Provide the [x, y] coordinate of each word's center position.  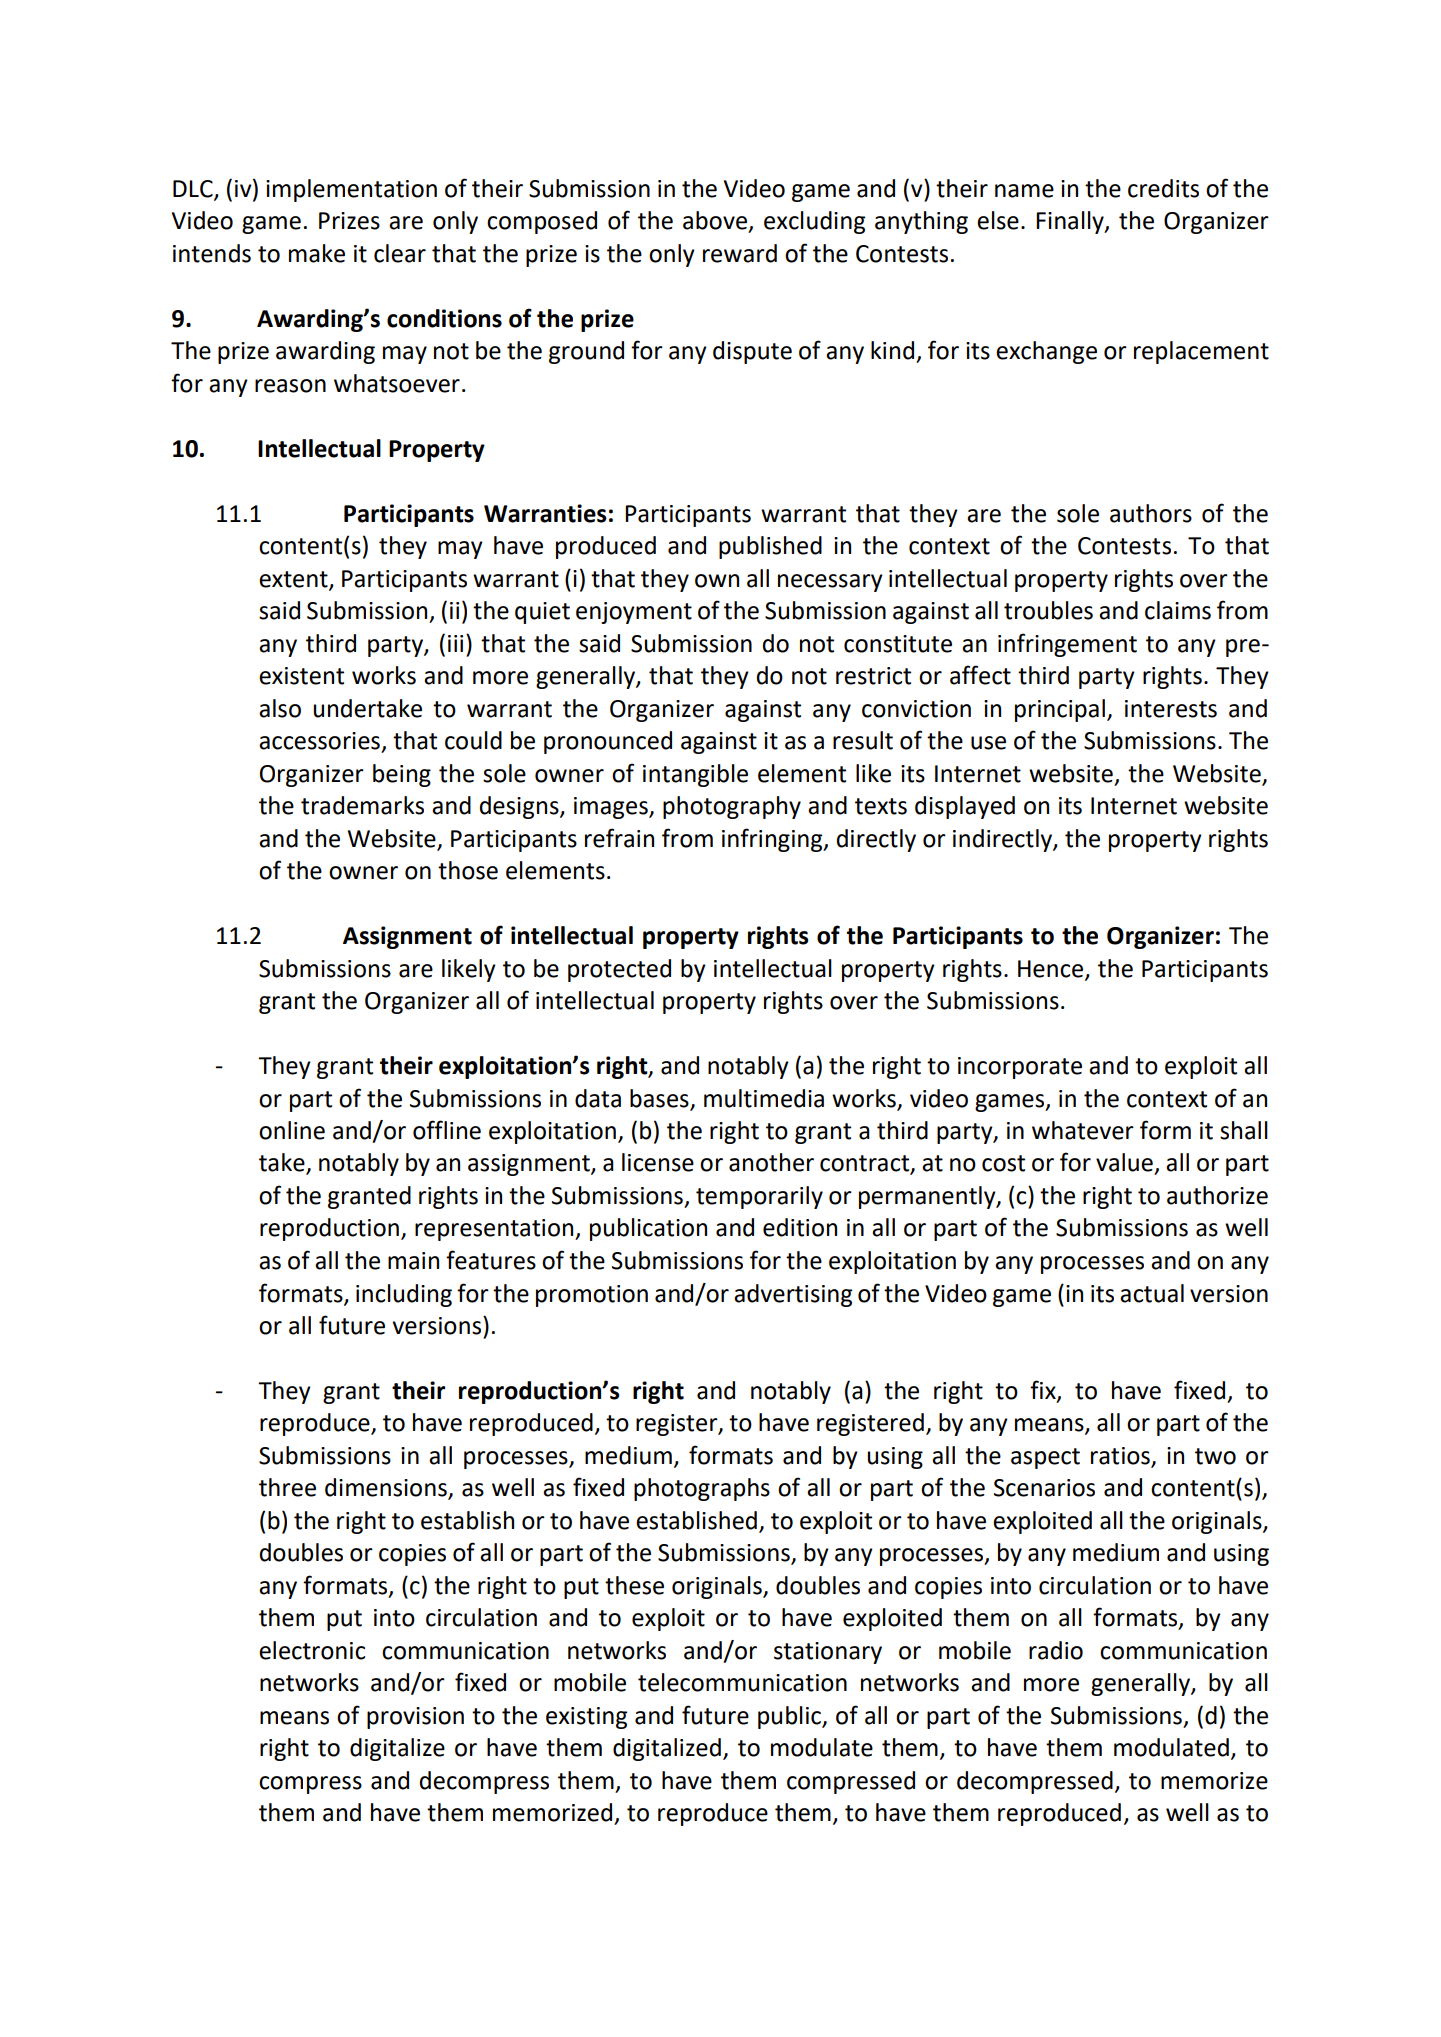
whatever [1083, 1130]
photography [732, 807]
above [715, 220]
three [287, 1487]
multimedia [764, 1098]
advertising [793, 1295]
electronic [312, 1650]
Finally [1071, 222]
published [770, 547]
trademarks [362, 805]
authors [1151, 513]
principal [1060, 710]
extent [294, 580]
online [292, 1130]
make [317, 253]
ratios [1121, 1457]
